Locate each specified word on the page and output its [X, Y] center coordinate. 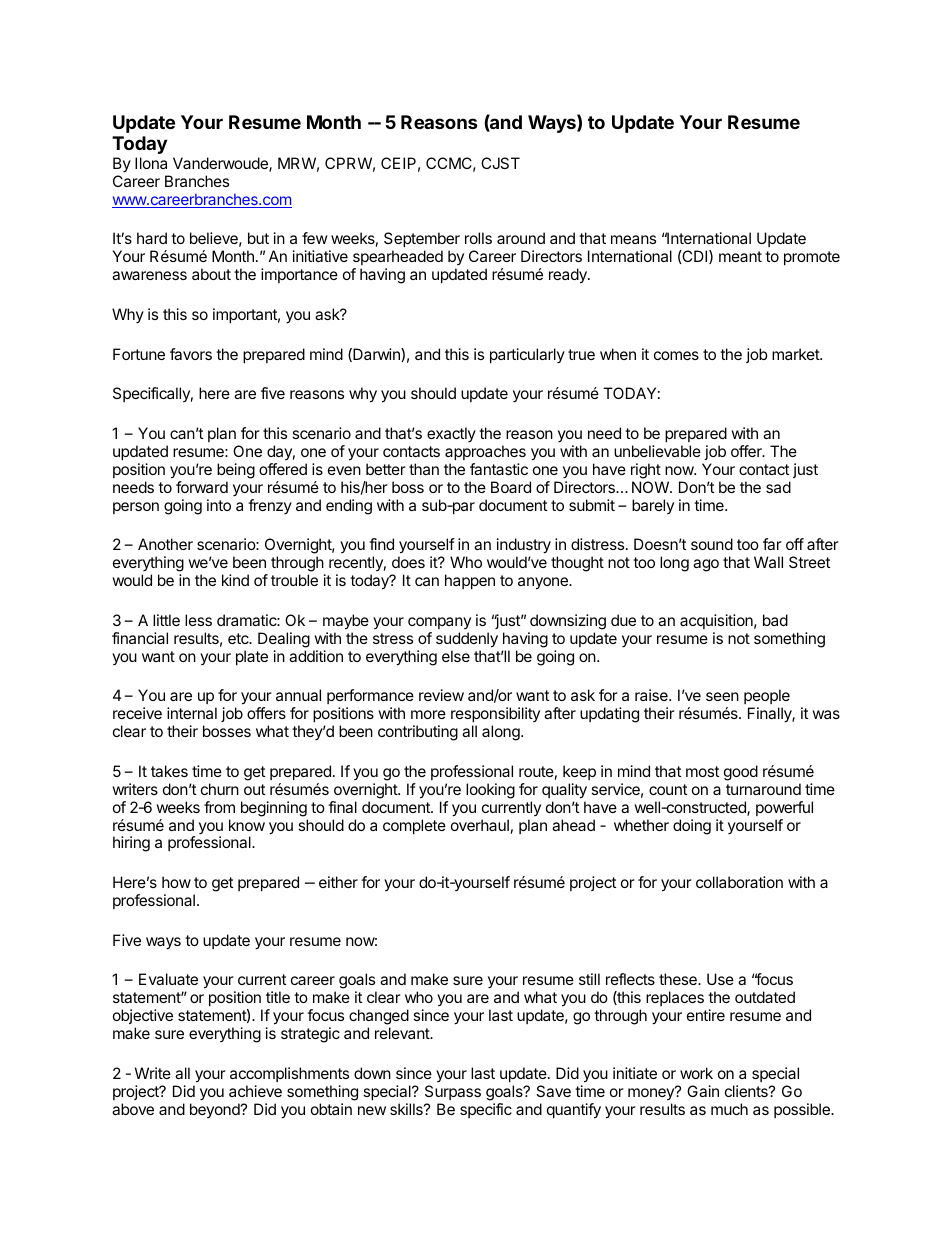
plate [252, 657]
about [211, 274]
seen [722, 696]
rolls [478, 238]
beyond [216, 1110]
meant [740, 256]
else [456, 656]
